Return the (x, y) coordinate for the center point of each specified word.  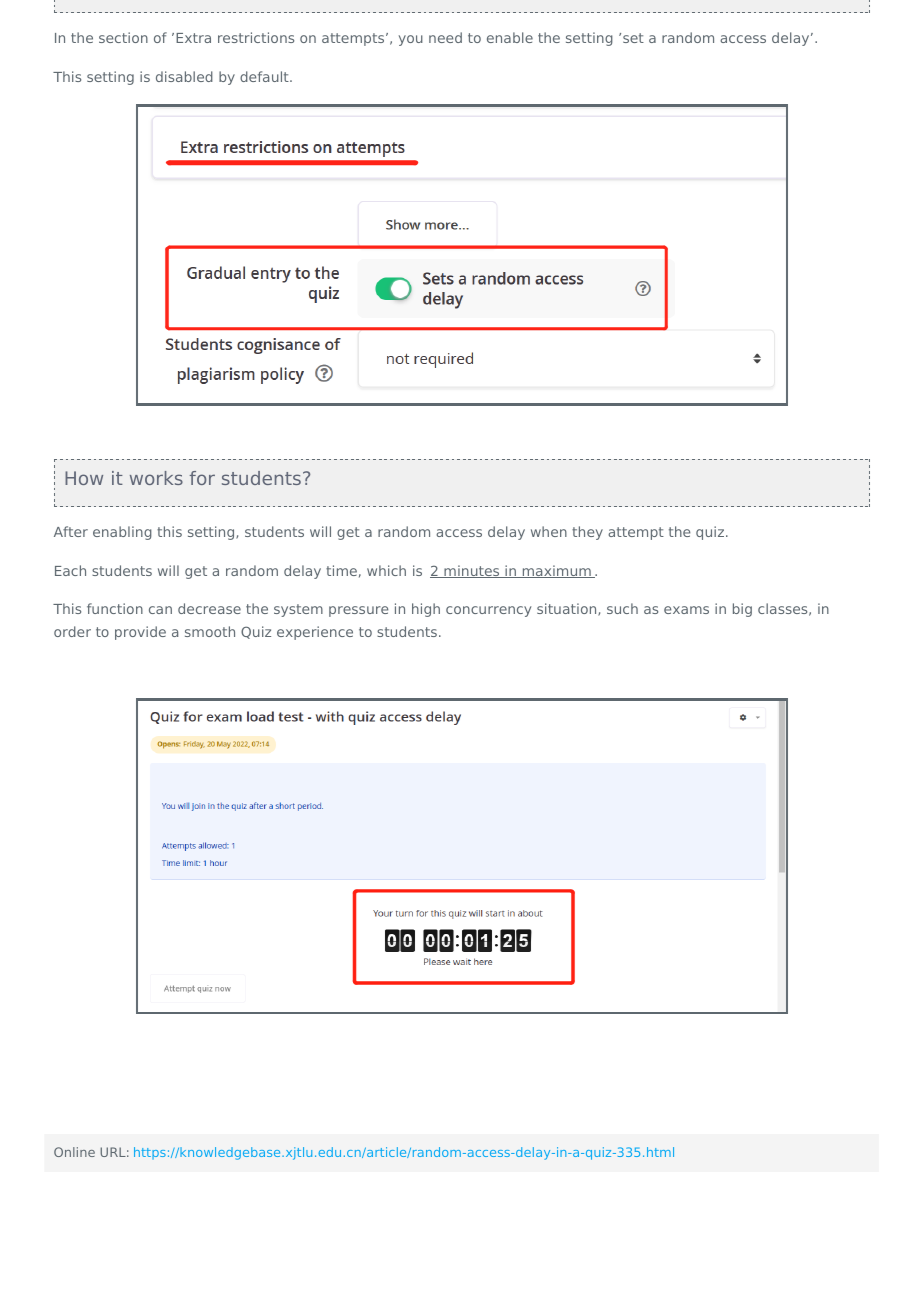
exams (686, 610)
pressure (358, 611)
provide (140, 633)
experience (315, 633)
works (156, 478)
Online (74, 1152)
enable (510, 37)
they (587, 533)
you (411, 40)
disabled (184, 76)
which (386, 570)
